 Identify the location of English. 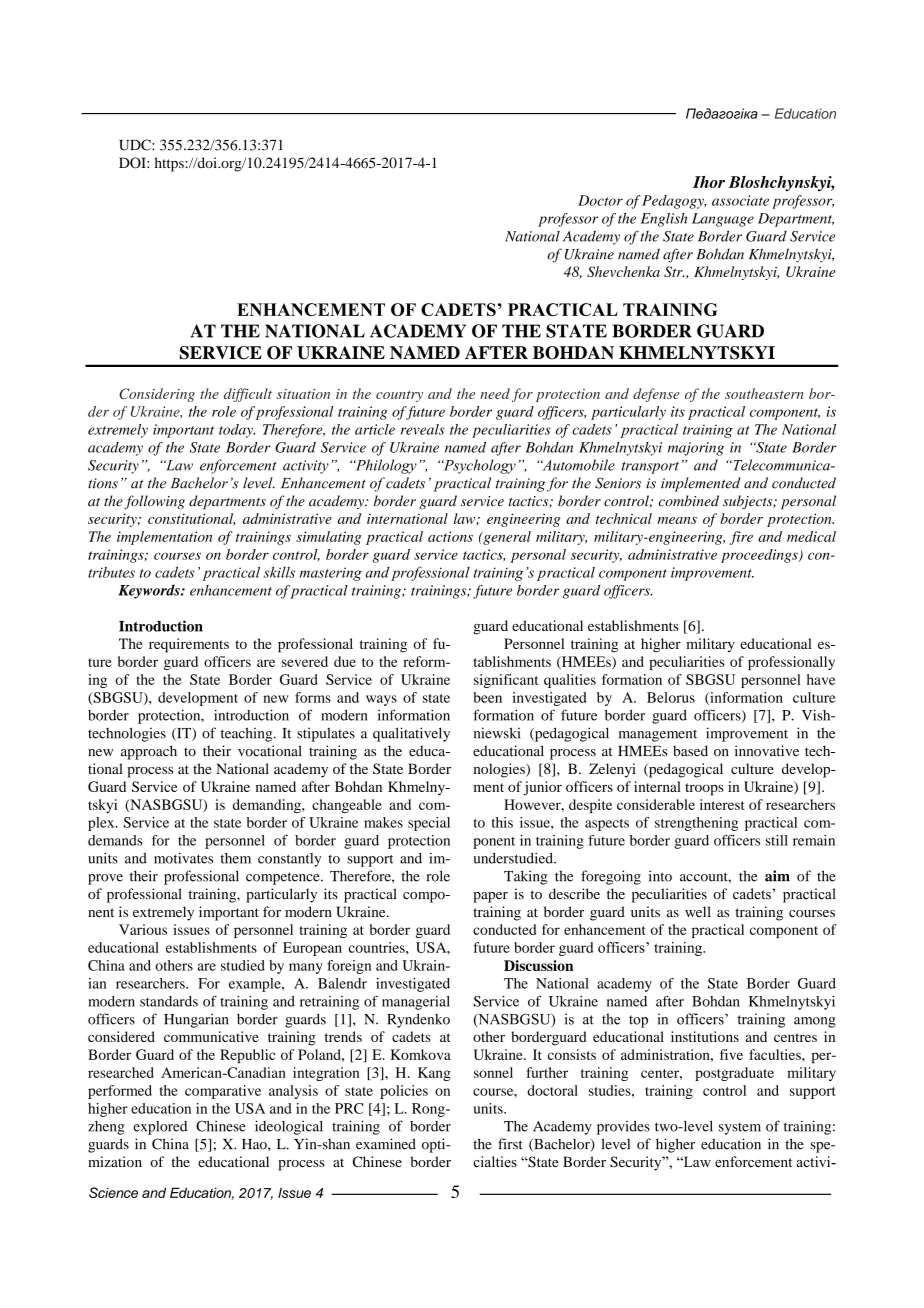
(664, 220).
